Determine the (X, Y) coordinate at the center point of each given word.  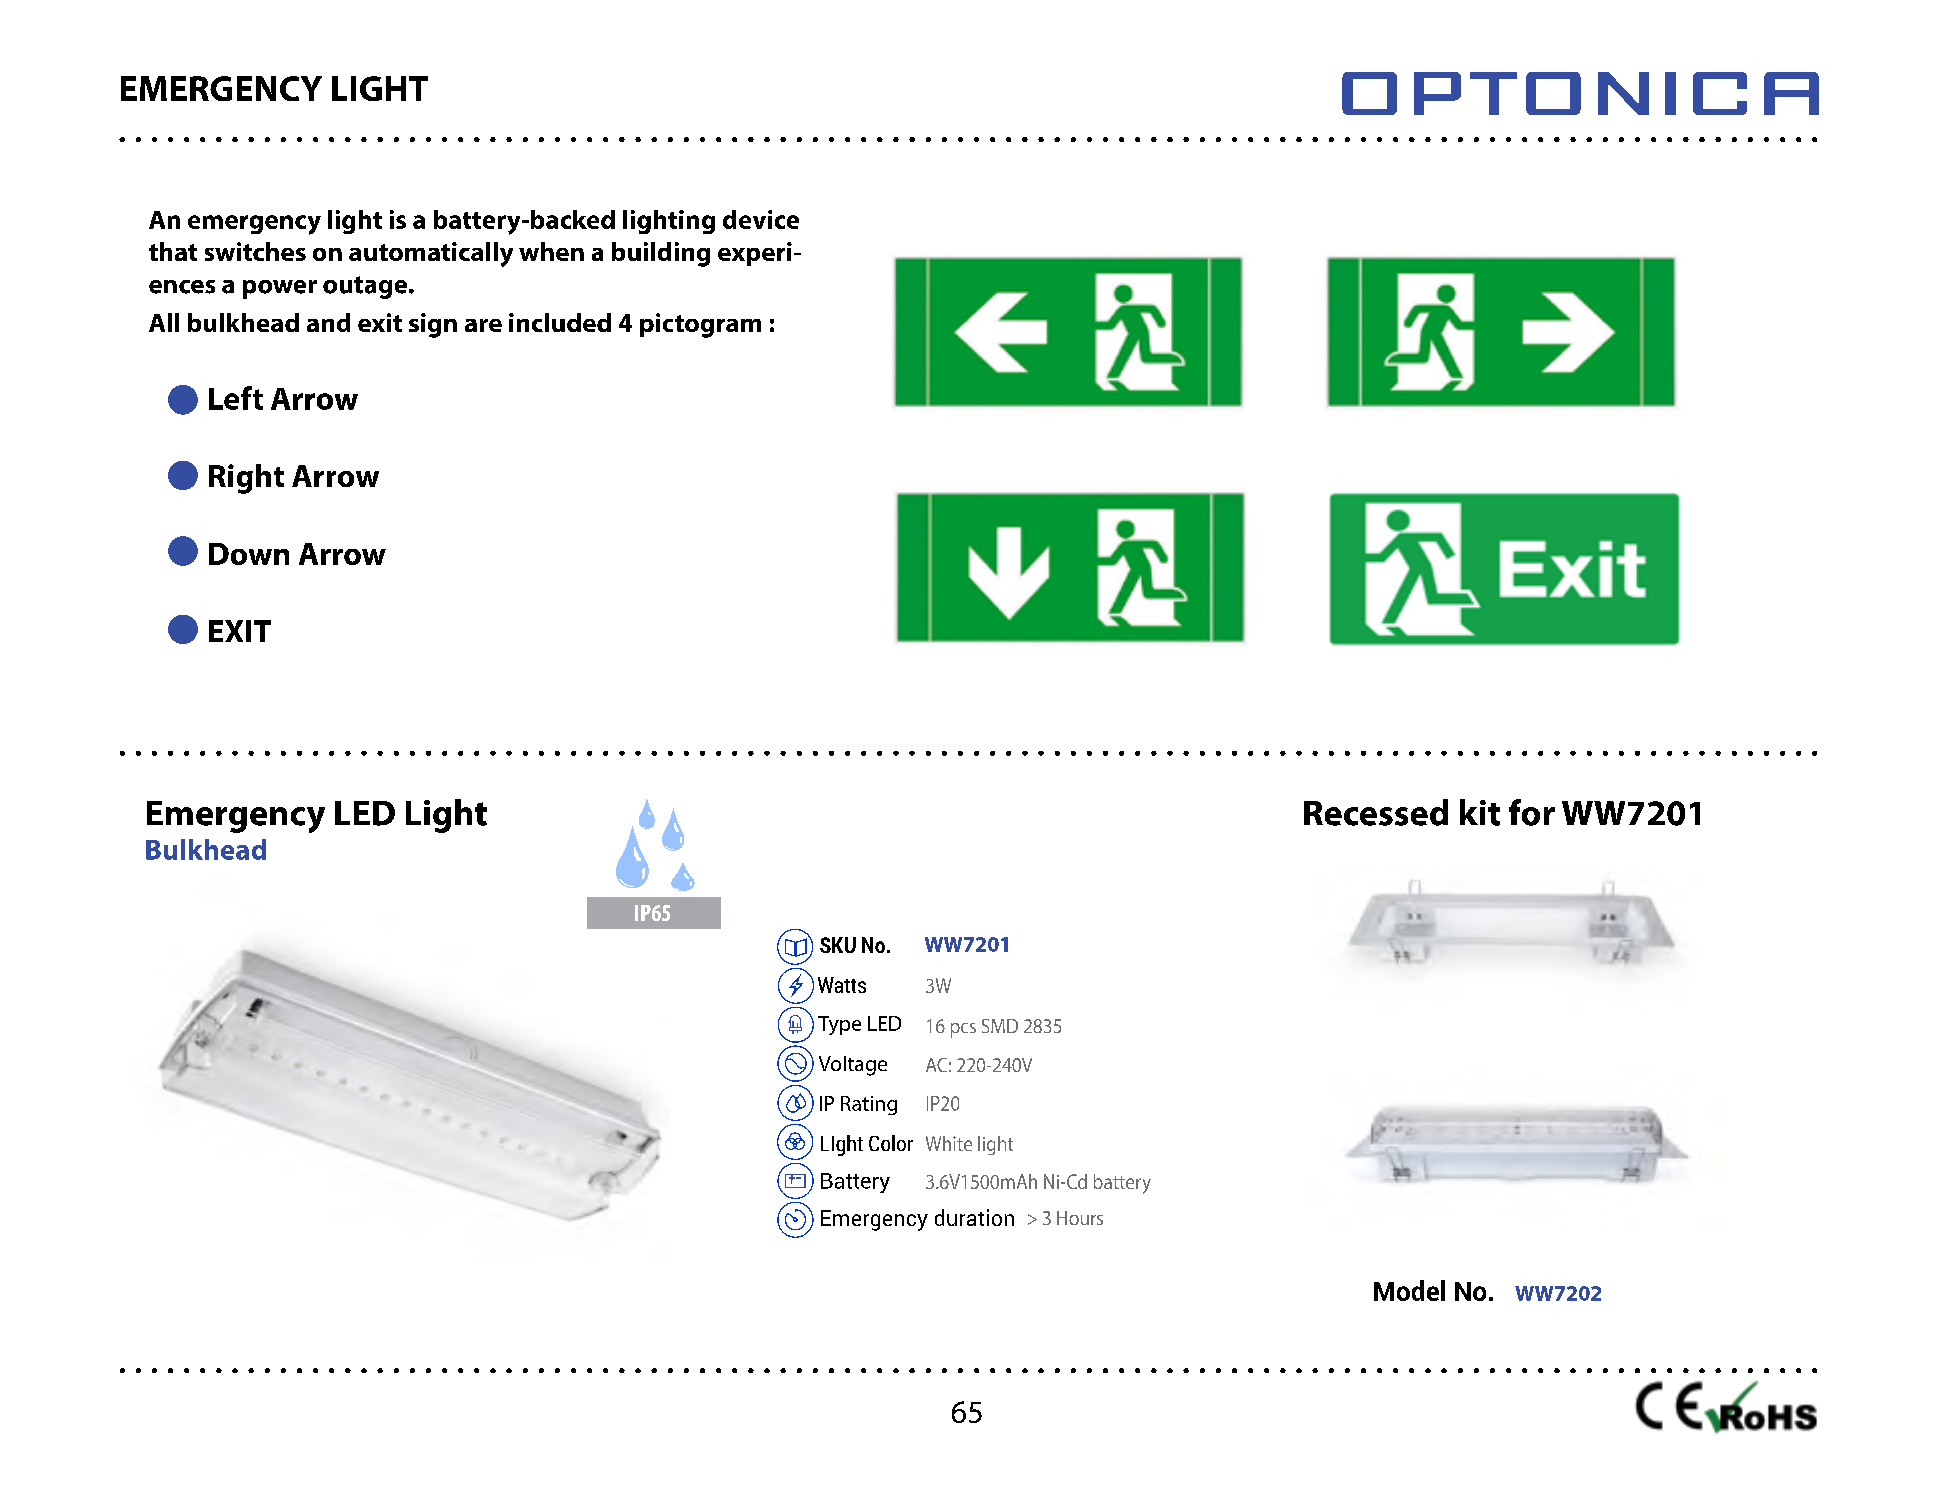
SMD (1000, 1026)
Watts (842, 985)
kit (1480, 812)
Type (839, 1025)
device (761, 219)
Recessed (1376, 812)
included (560, 322)
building (661, 254)
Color (891, 1143)
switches (255, 251)
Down (249, 554)
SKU (838, 945)
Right (246, 479)
